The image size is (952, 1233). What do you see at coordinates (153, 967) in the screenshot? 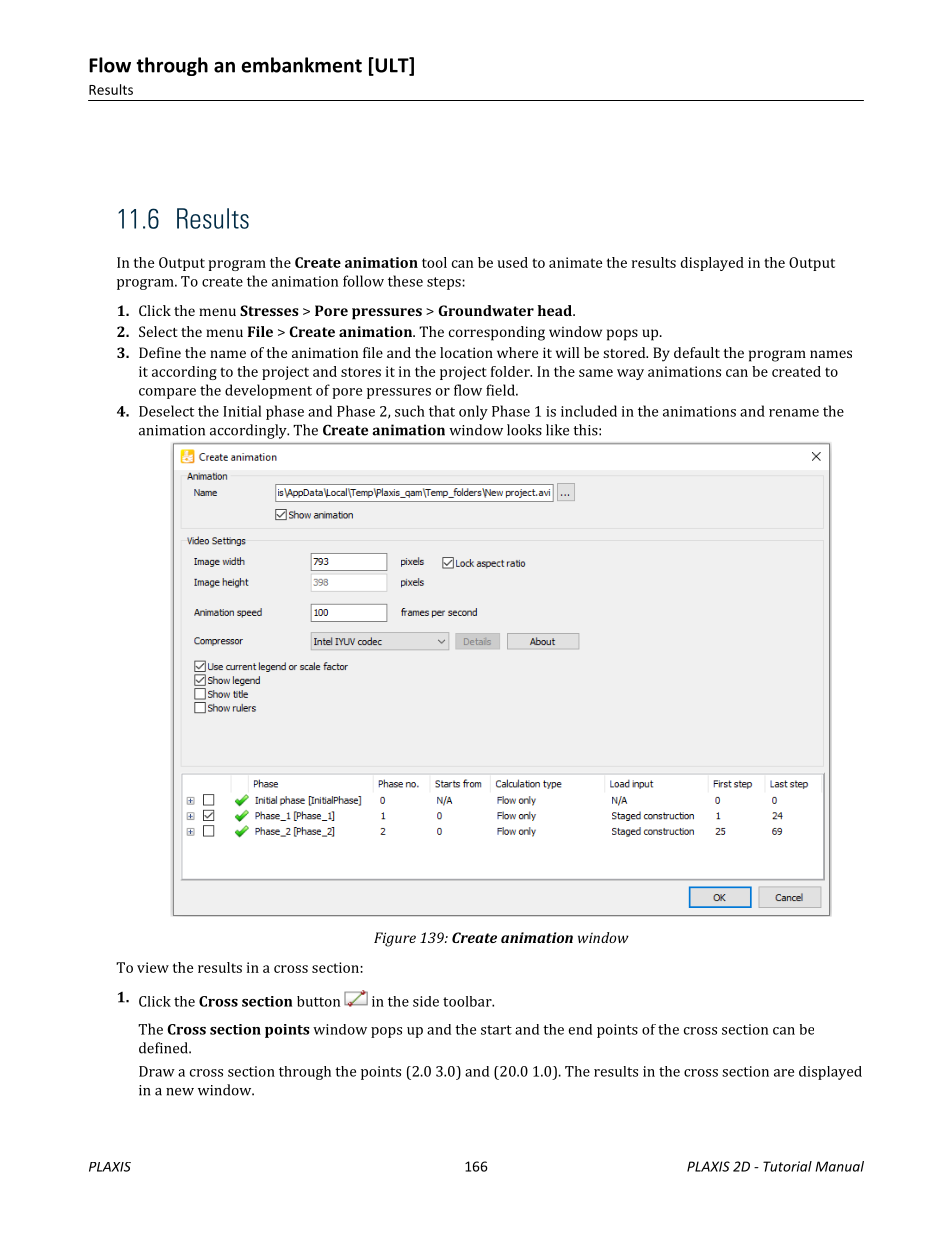
I see `view` at bounding box center [153, 967].
